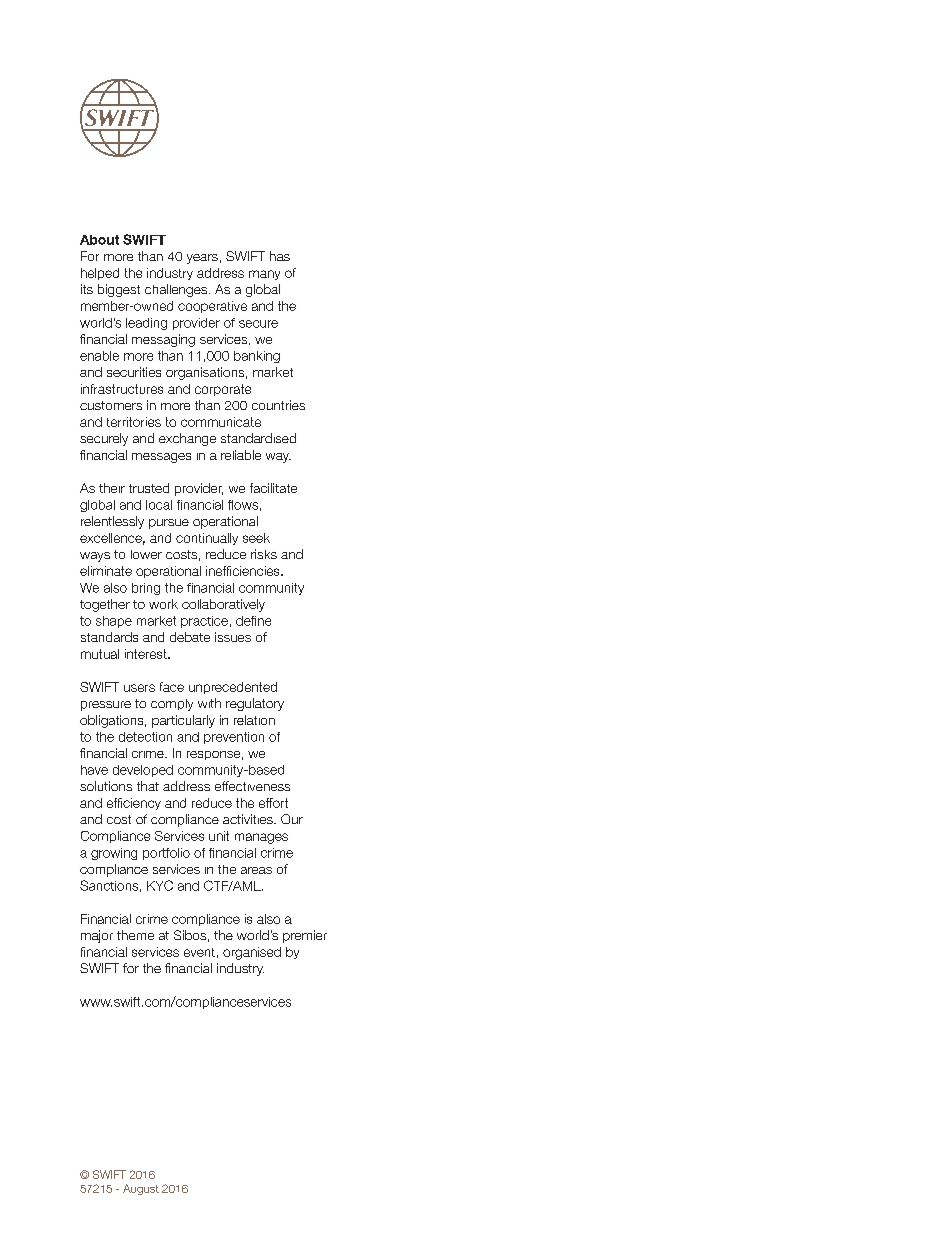  I want to click on biggest, so click(119, 290).
